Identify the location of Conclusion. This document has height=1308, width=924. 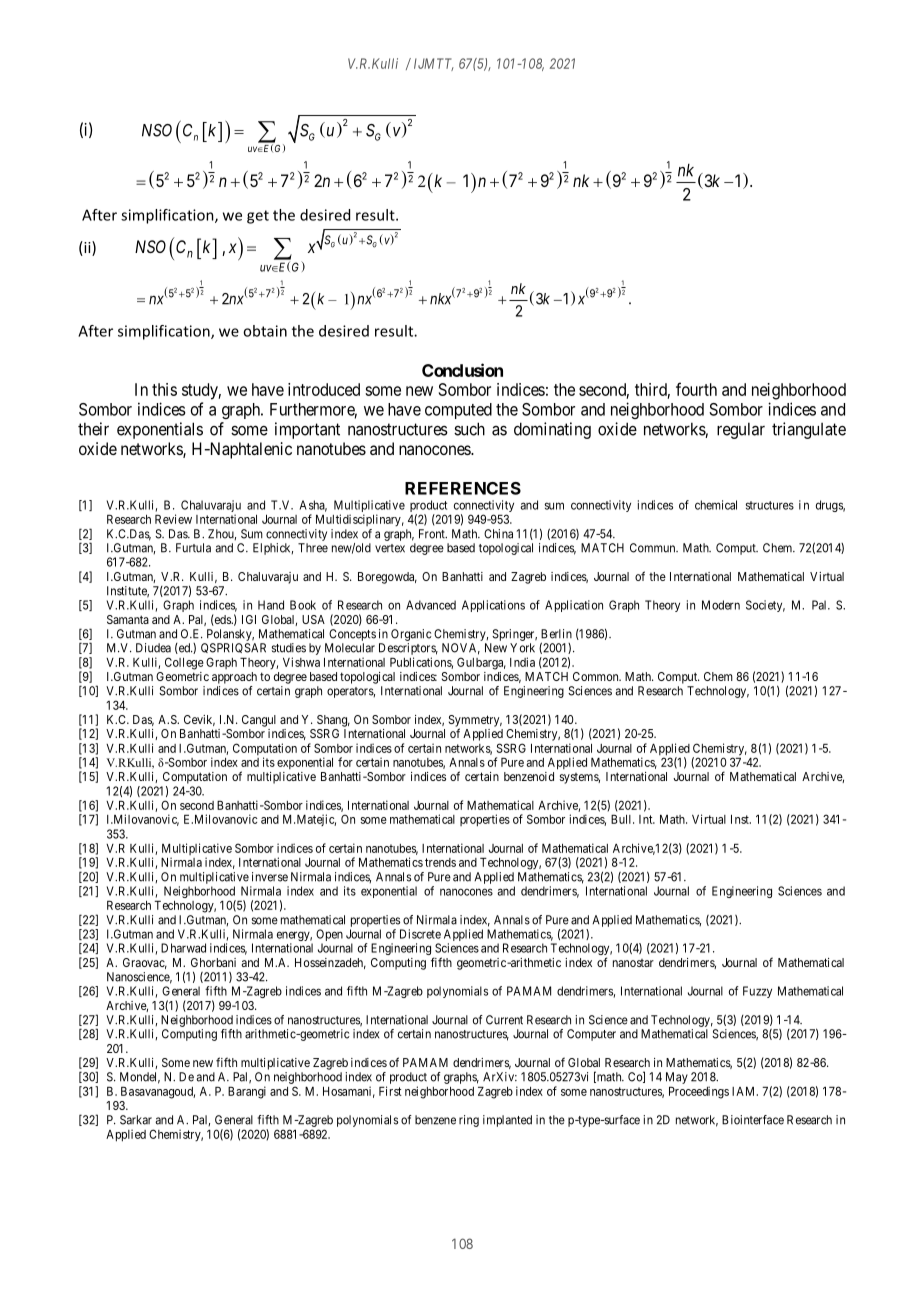
(462, 370).
